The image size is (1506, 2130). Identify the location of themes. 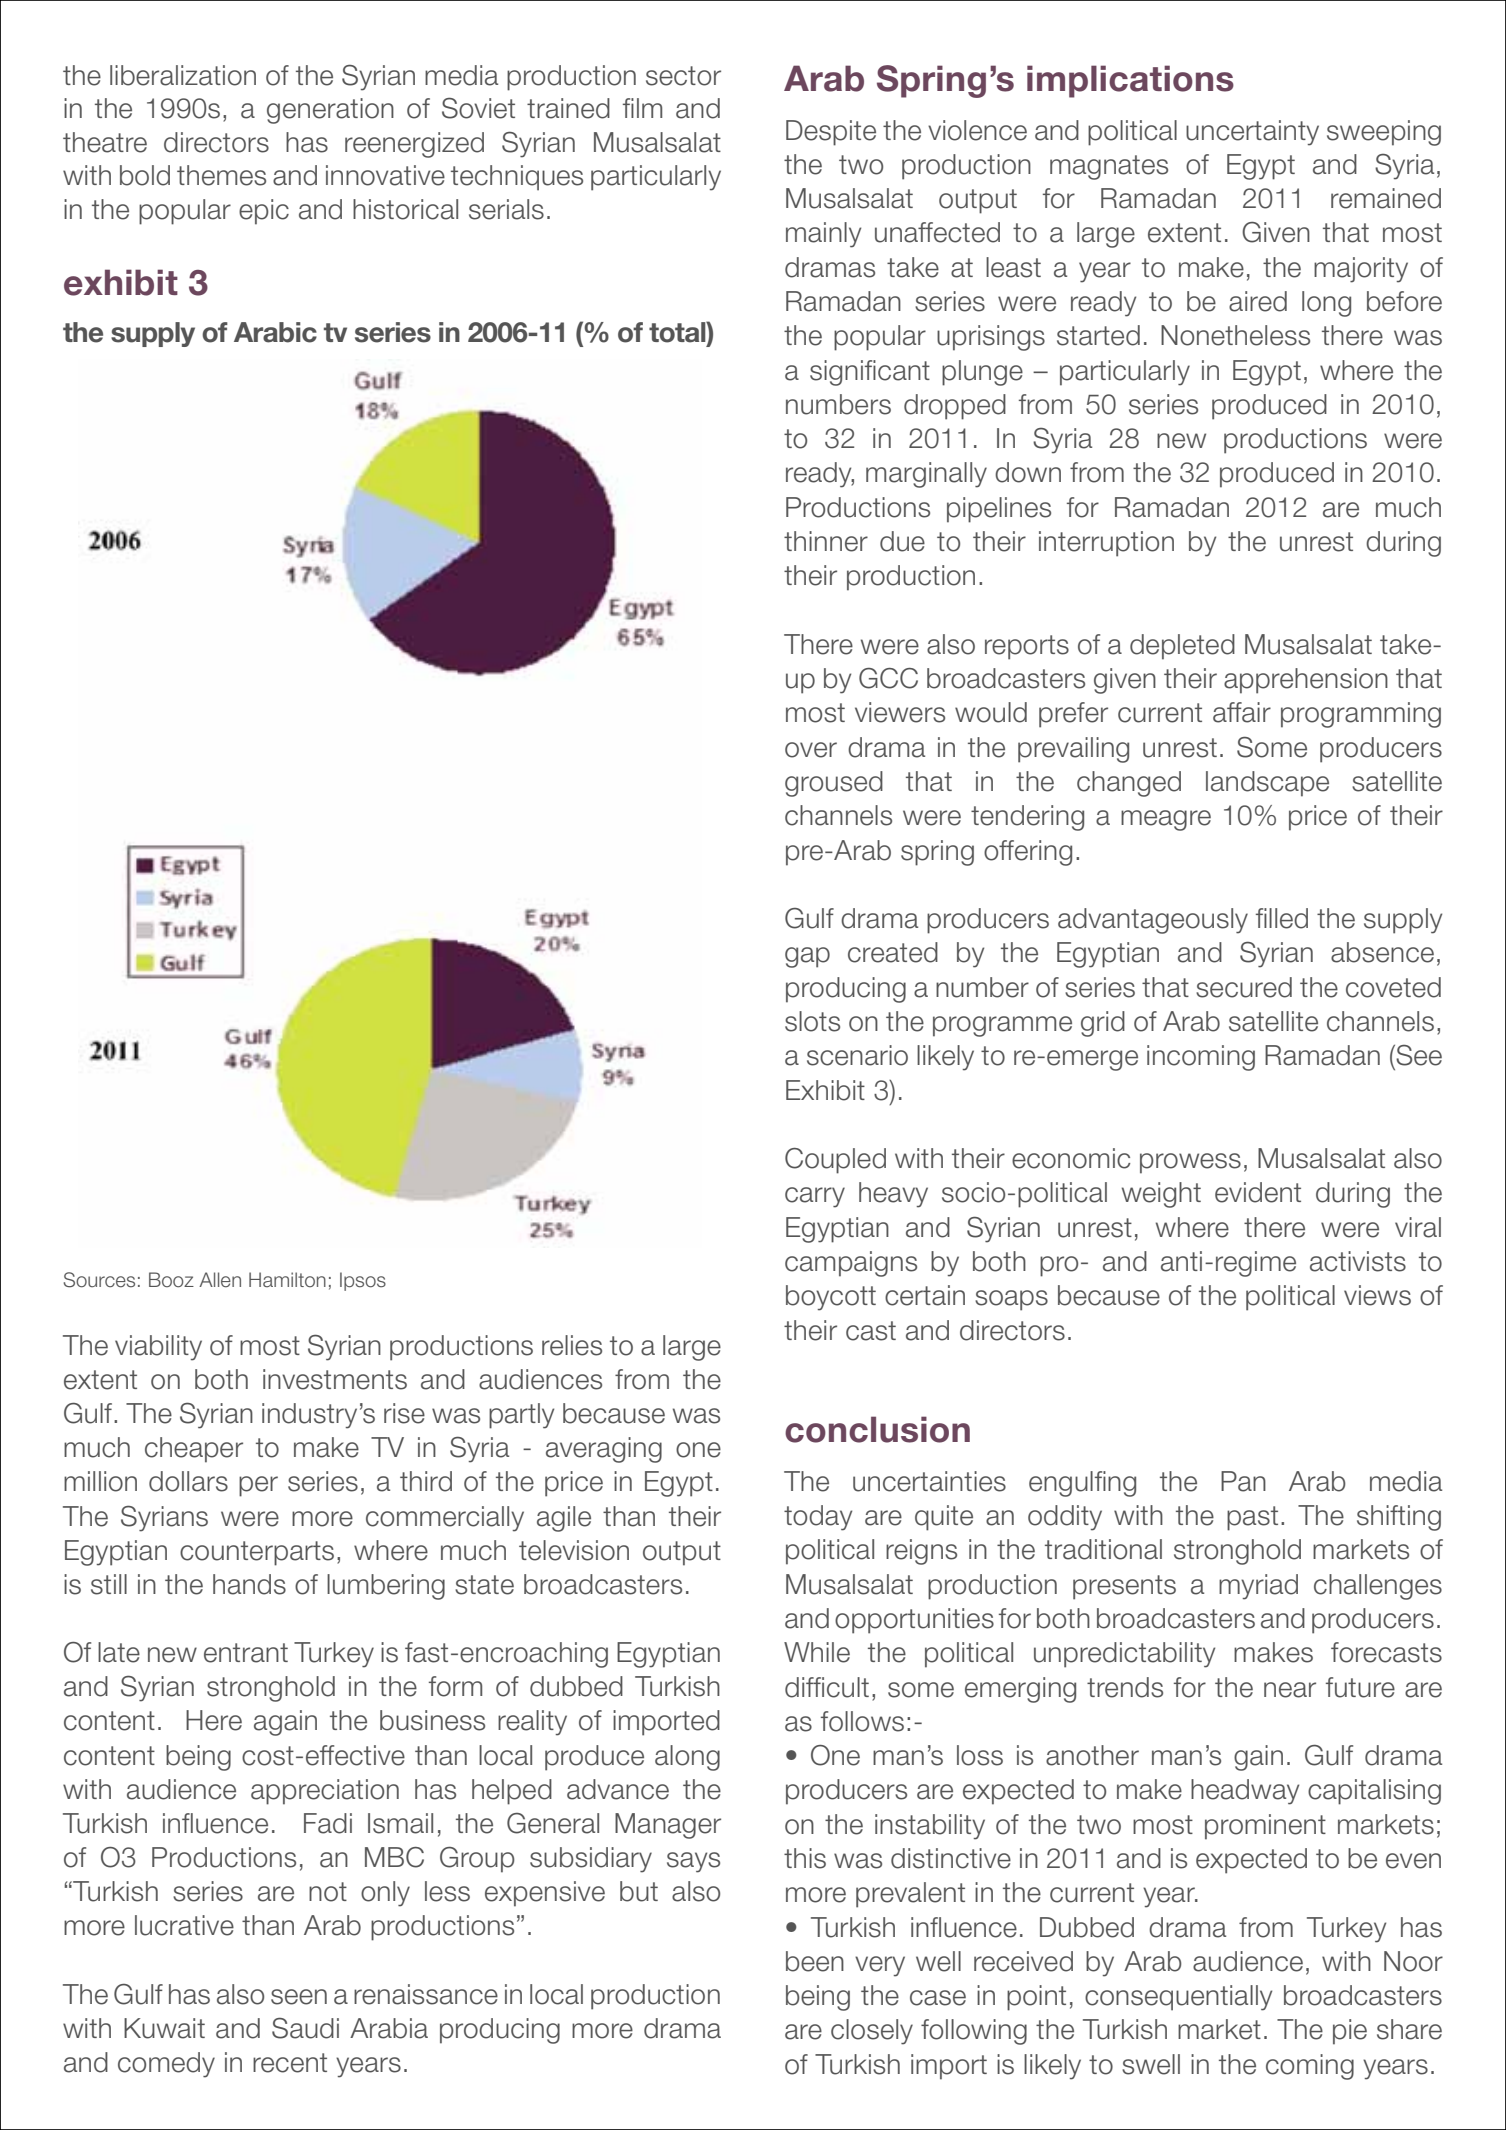
(221, 175).
